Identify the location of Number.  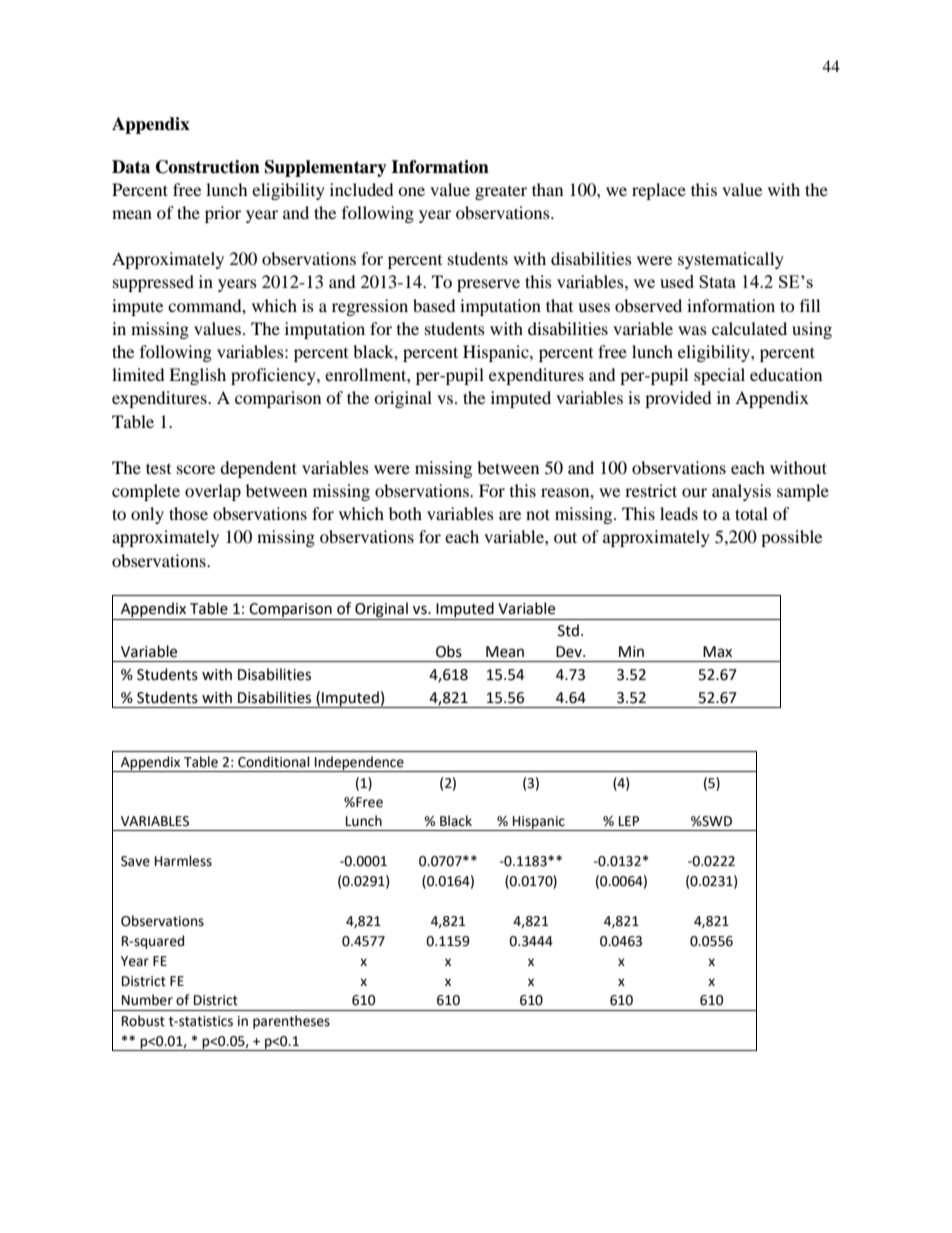
(147, 1000).
